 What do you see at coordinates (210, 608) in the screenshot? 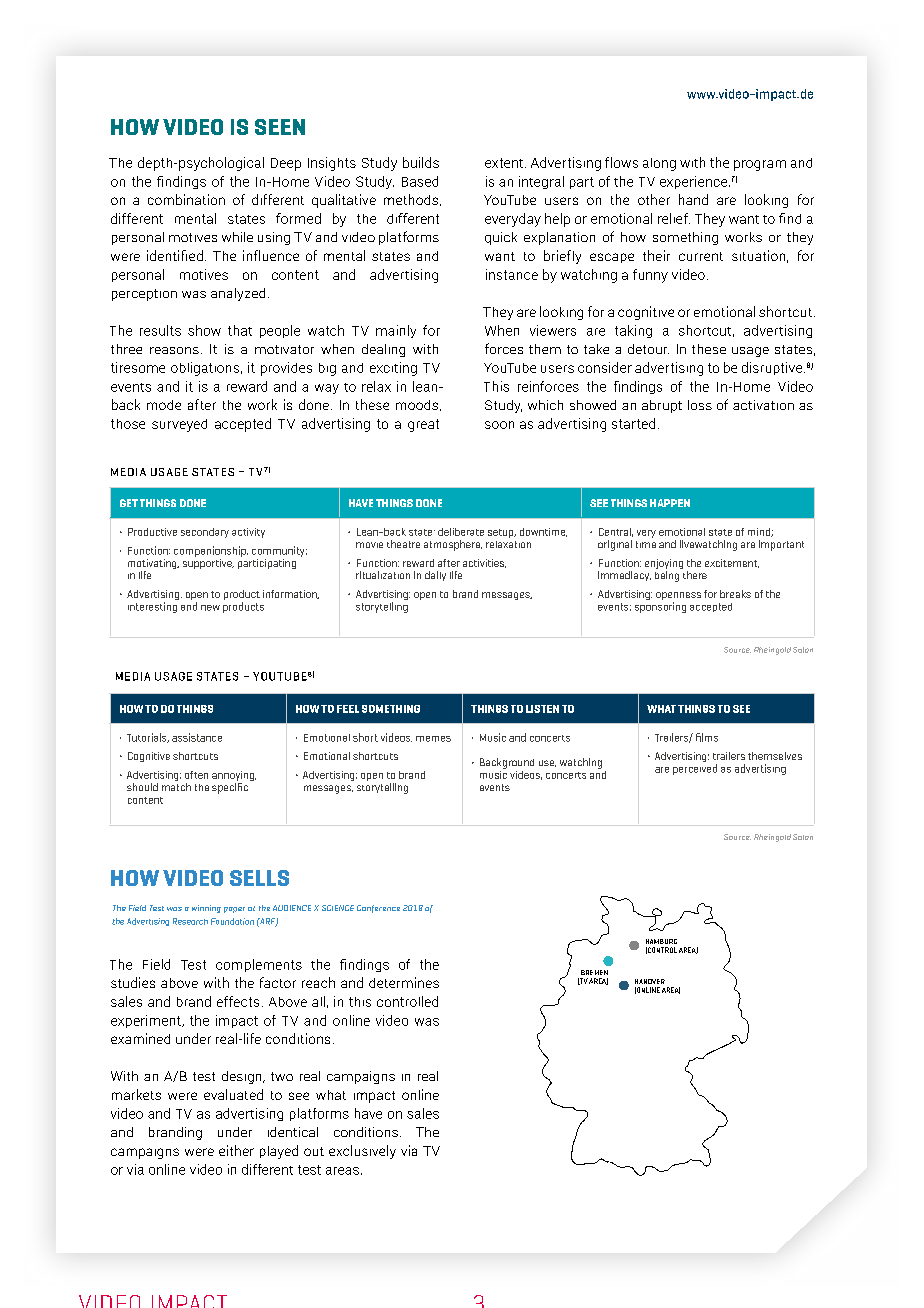
I see `new` at bounding box center [210, 608].
